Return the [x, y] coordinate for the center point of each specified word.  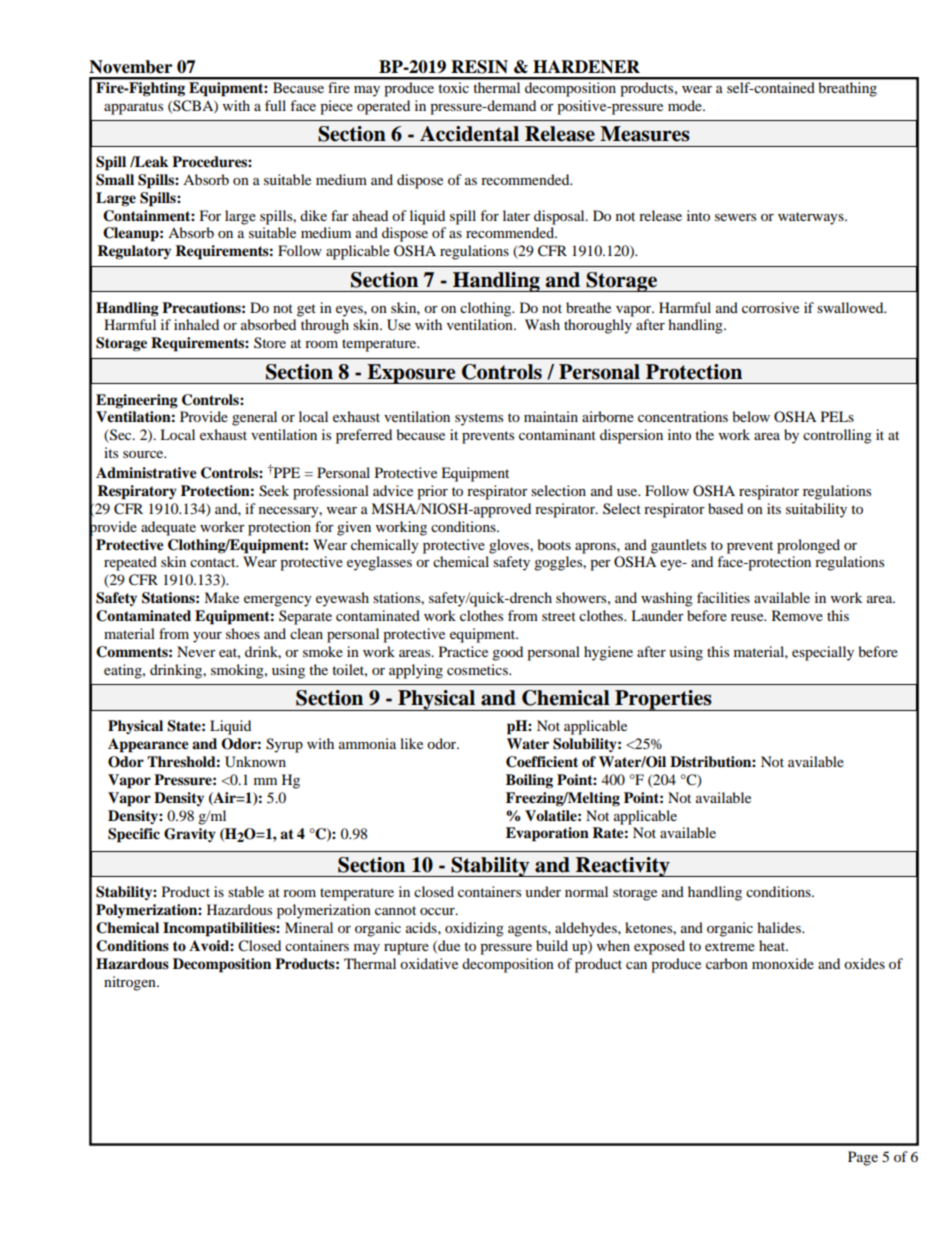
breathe [588, 307]
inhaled [196, 324]
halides [780, 927]
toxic [454, 87]
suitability [816, 510]
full [275, 105]
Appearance [148, 745]
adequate [168, 528]
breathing [848, 89]
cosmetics [478, 669]
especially [823, 653]
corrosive [770, 307]
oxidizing [474, 929]
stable [246, 891]
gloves [510, 546]
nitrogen [131, 983]
